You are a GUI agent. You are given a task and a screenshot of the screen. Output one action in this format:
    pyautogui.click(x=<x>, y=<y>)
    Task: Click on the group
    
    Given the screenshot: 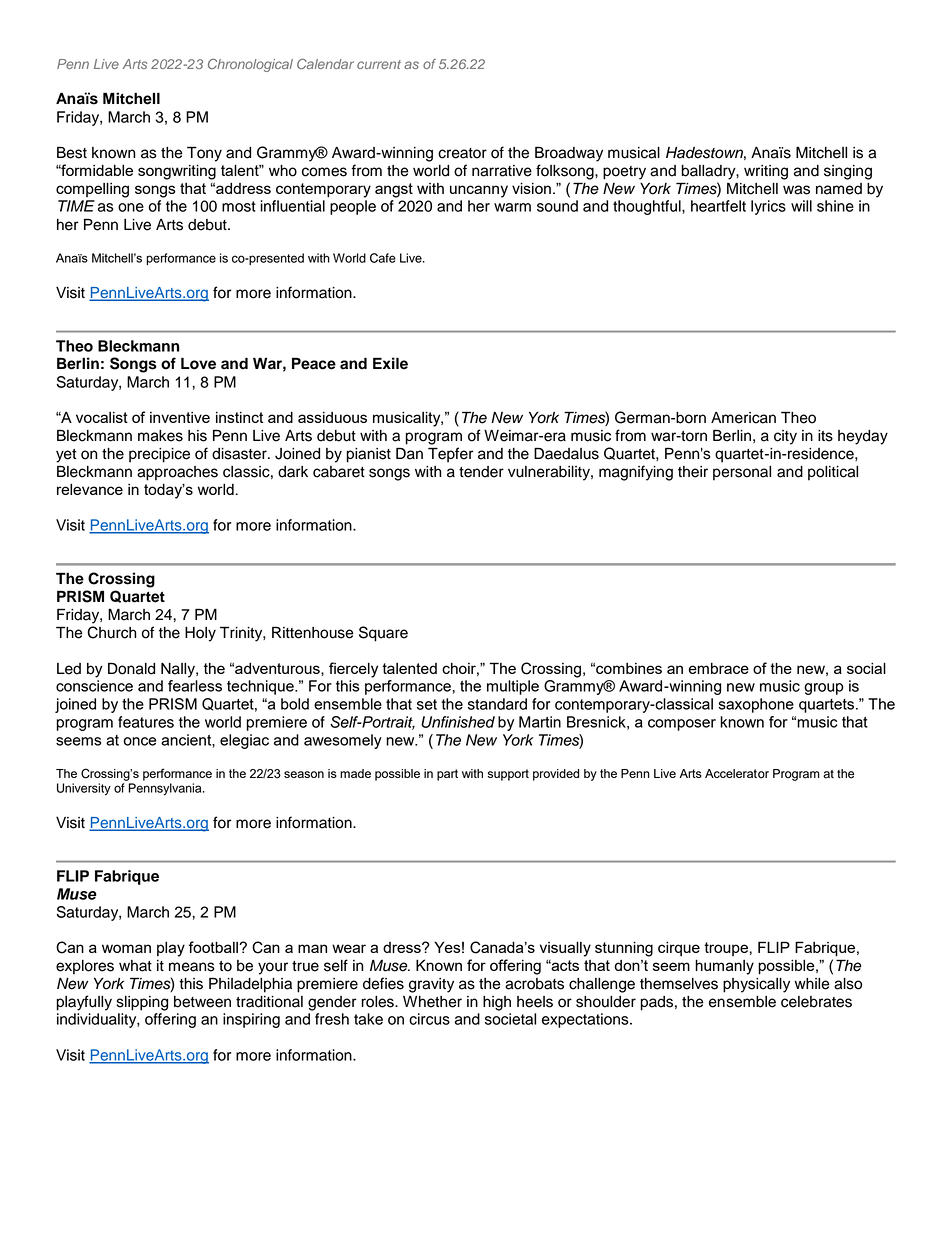 What is the action you would take?
    pyautogui.click(x=824, y=689)
